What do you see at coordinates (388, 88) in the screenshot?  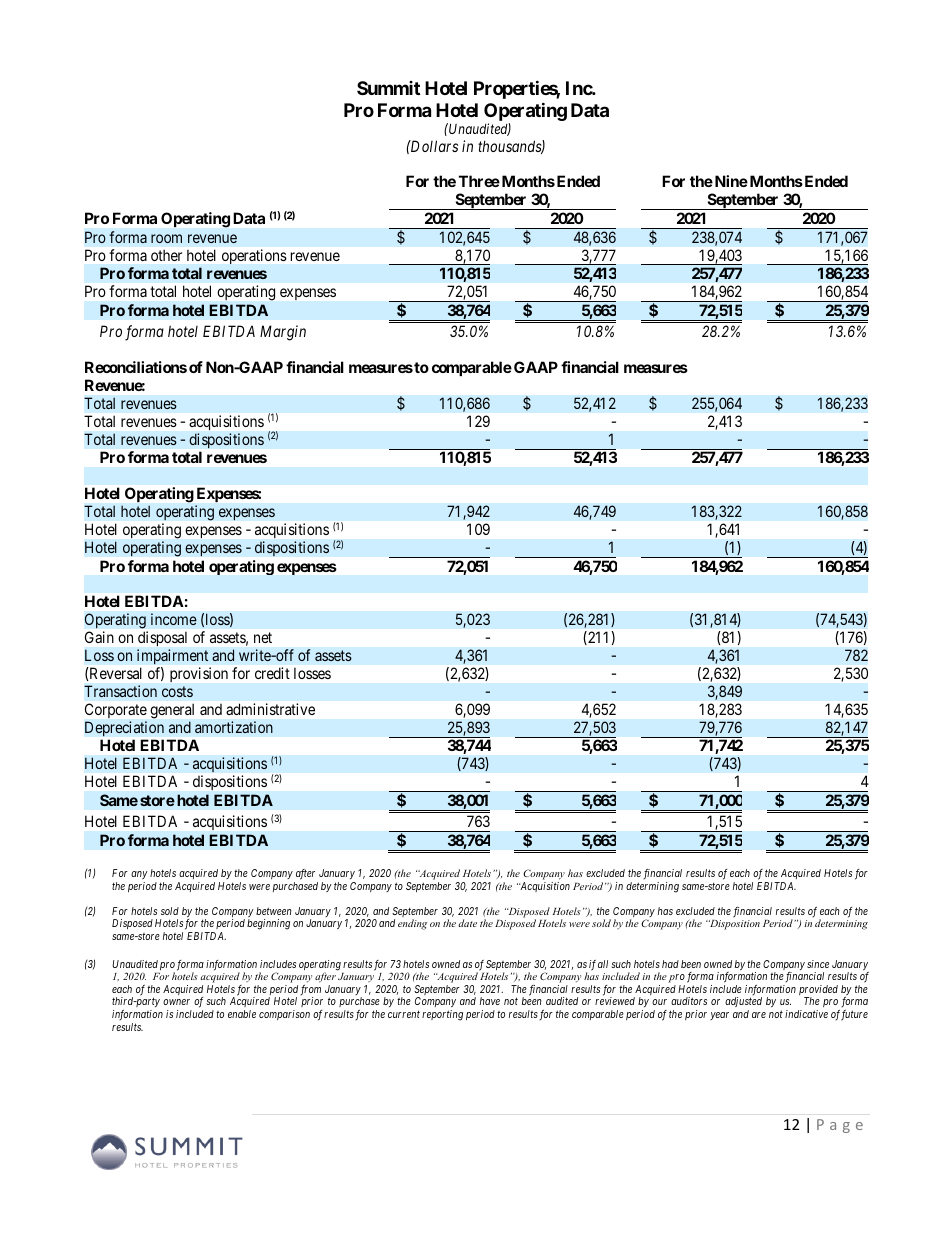 I see `Summit` at bounding box center [388, 88].
